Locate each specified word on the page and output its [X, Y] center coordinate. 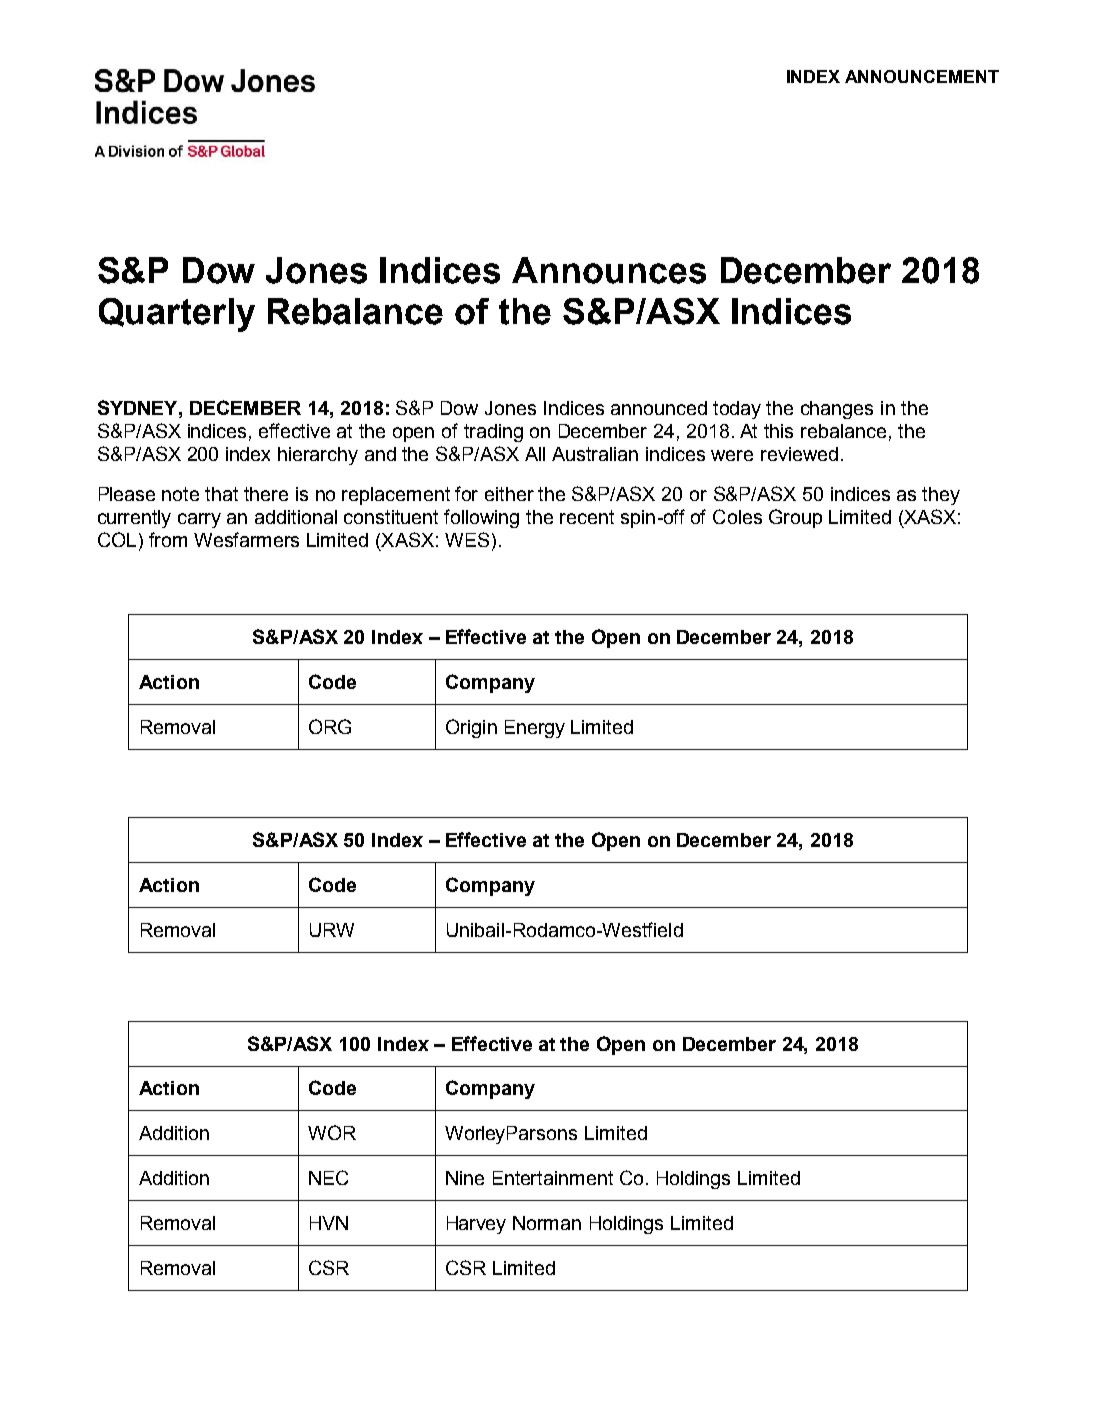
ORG [330, 726]
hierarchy [318, 456]
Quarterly [177, 315]
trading [493, 433]
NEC [328, 1177]
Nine [465, 1178]
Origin [471, 728]
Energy [535, 729]
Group [795, 518]
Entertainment [553, 1178]
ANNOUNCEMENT [922, 76]
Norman [547, 1223]
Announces [609, 270]
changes [837, 410]
